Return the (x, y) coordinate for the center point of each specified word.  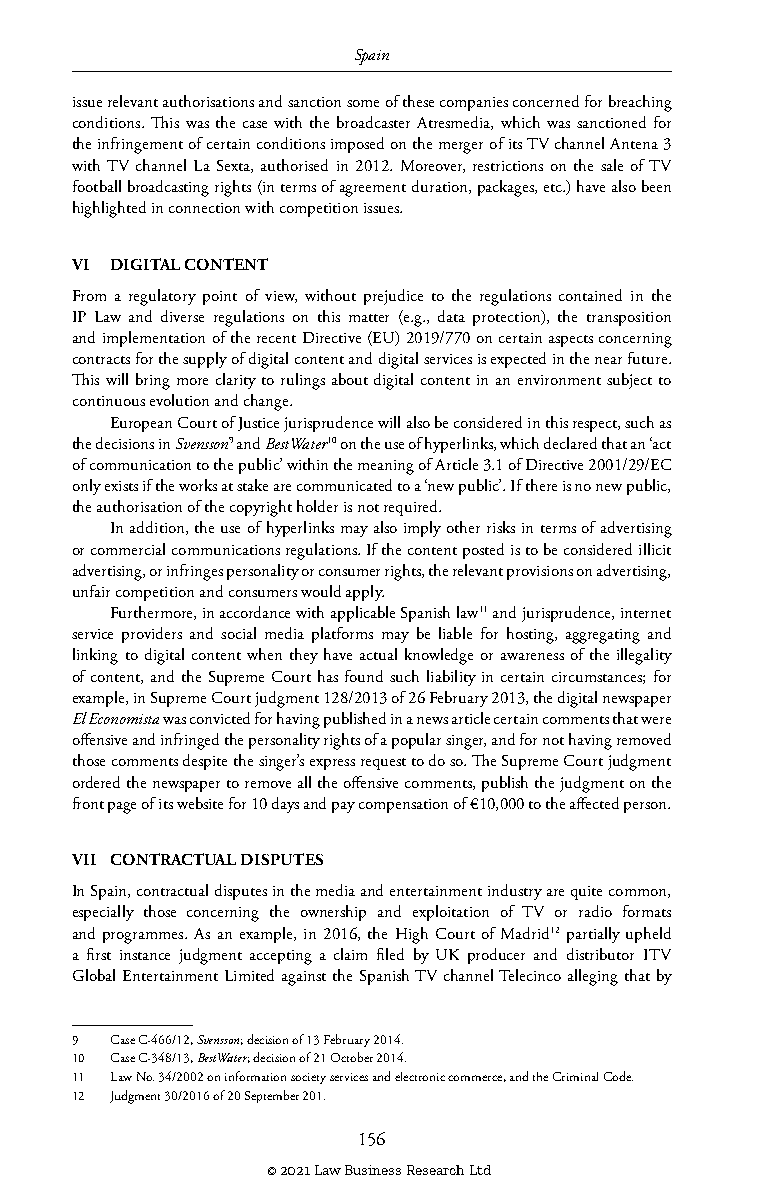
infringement (140, 145)
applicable (363, 614)
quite (586, 893)
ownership (333, 913)
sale (612, 165)
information (255, 1076)
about (350, 379)
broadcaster (373, 122)
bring (153, 381)
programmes (144, 938)
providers (152, 635)
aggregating (603, 636)
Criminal (575, 1076)
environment (559, 380)
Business (373, 1170)
